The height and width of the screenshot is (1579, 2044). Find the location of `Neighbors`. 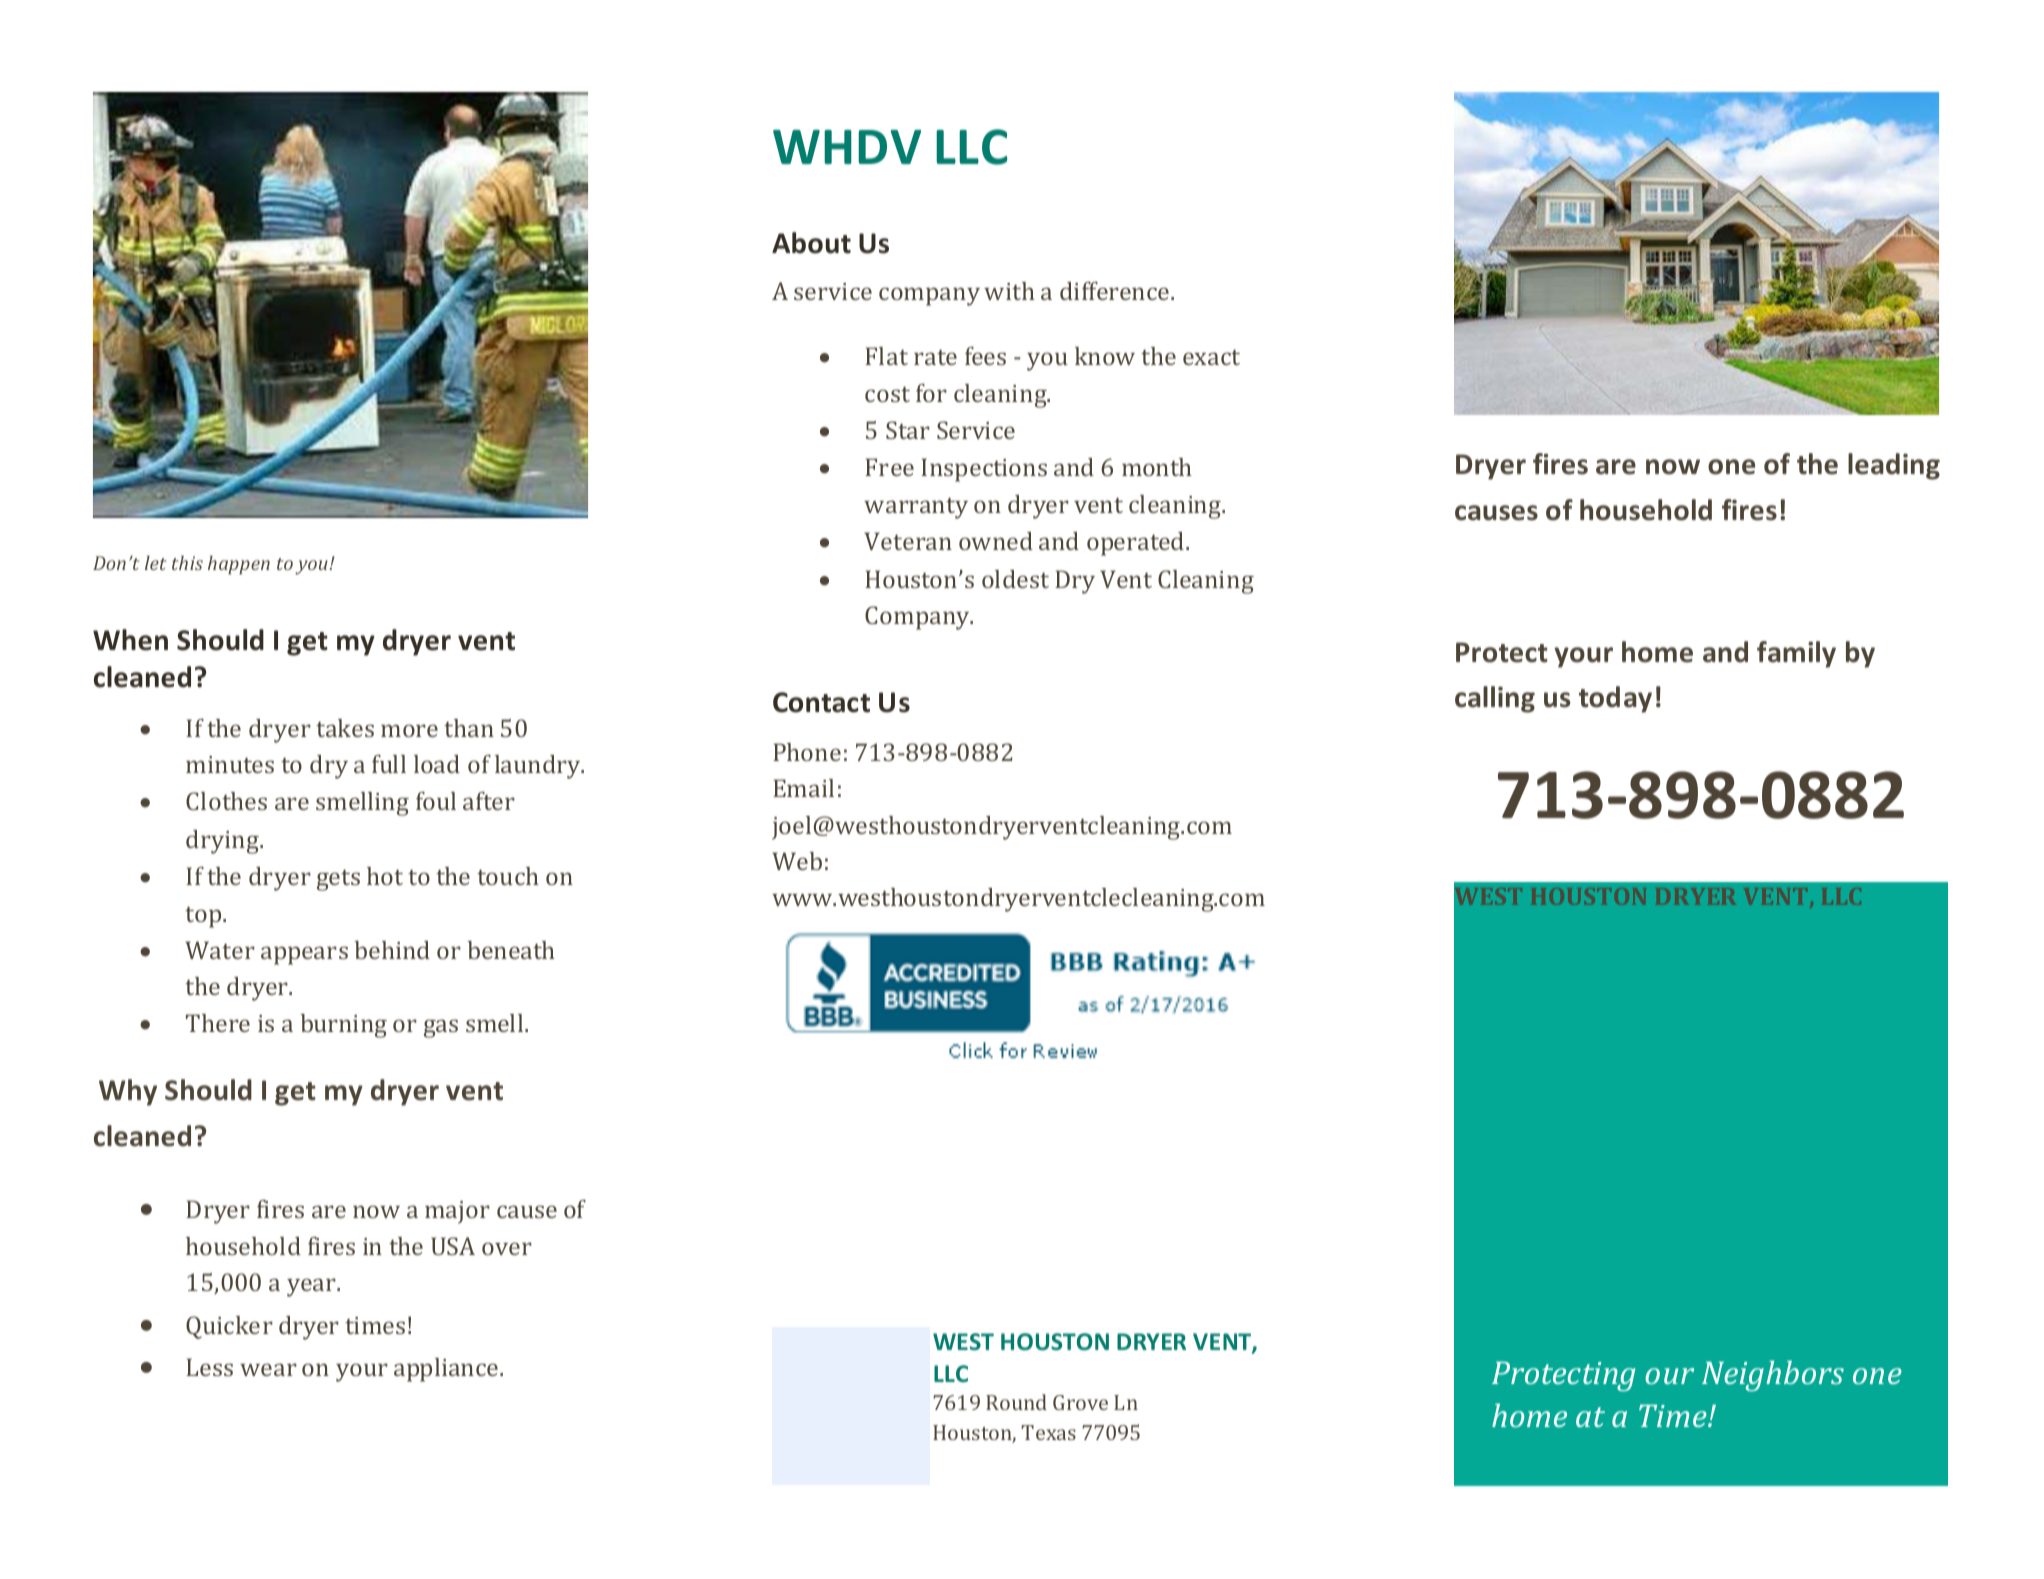

Neighbors is located at coordinates (1773, 1375).
